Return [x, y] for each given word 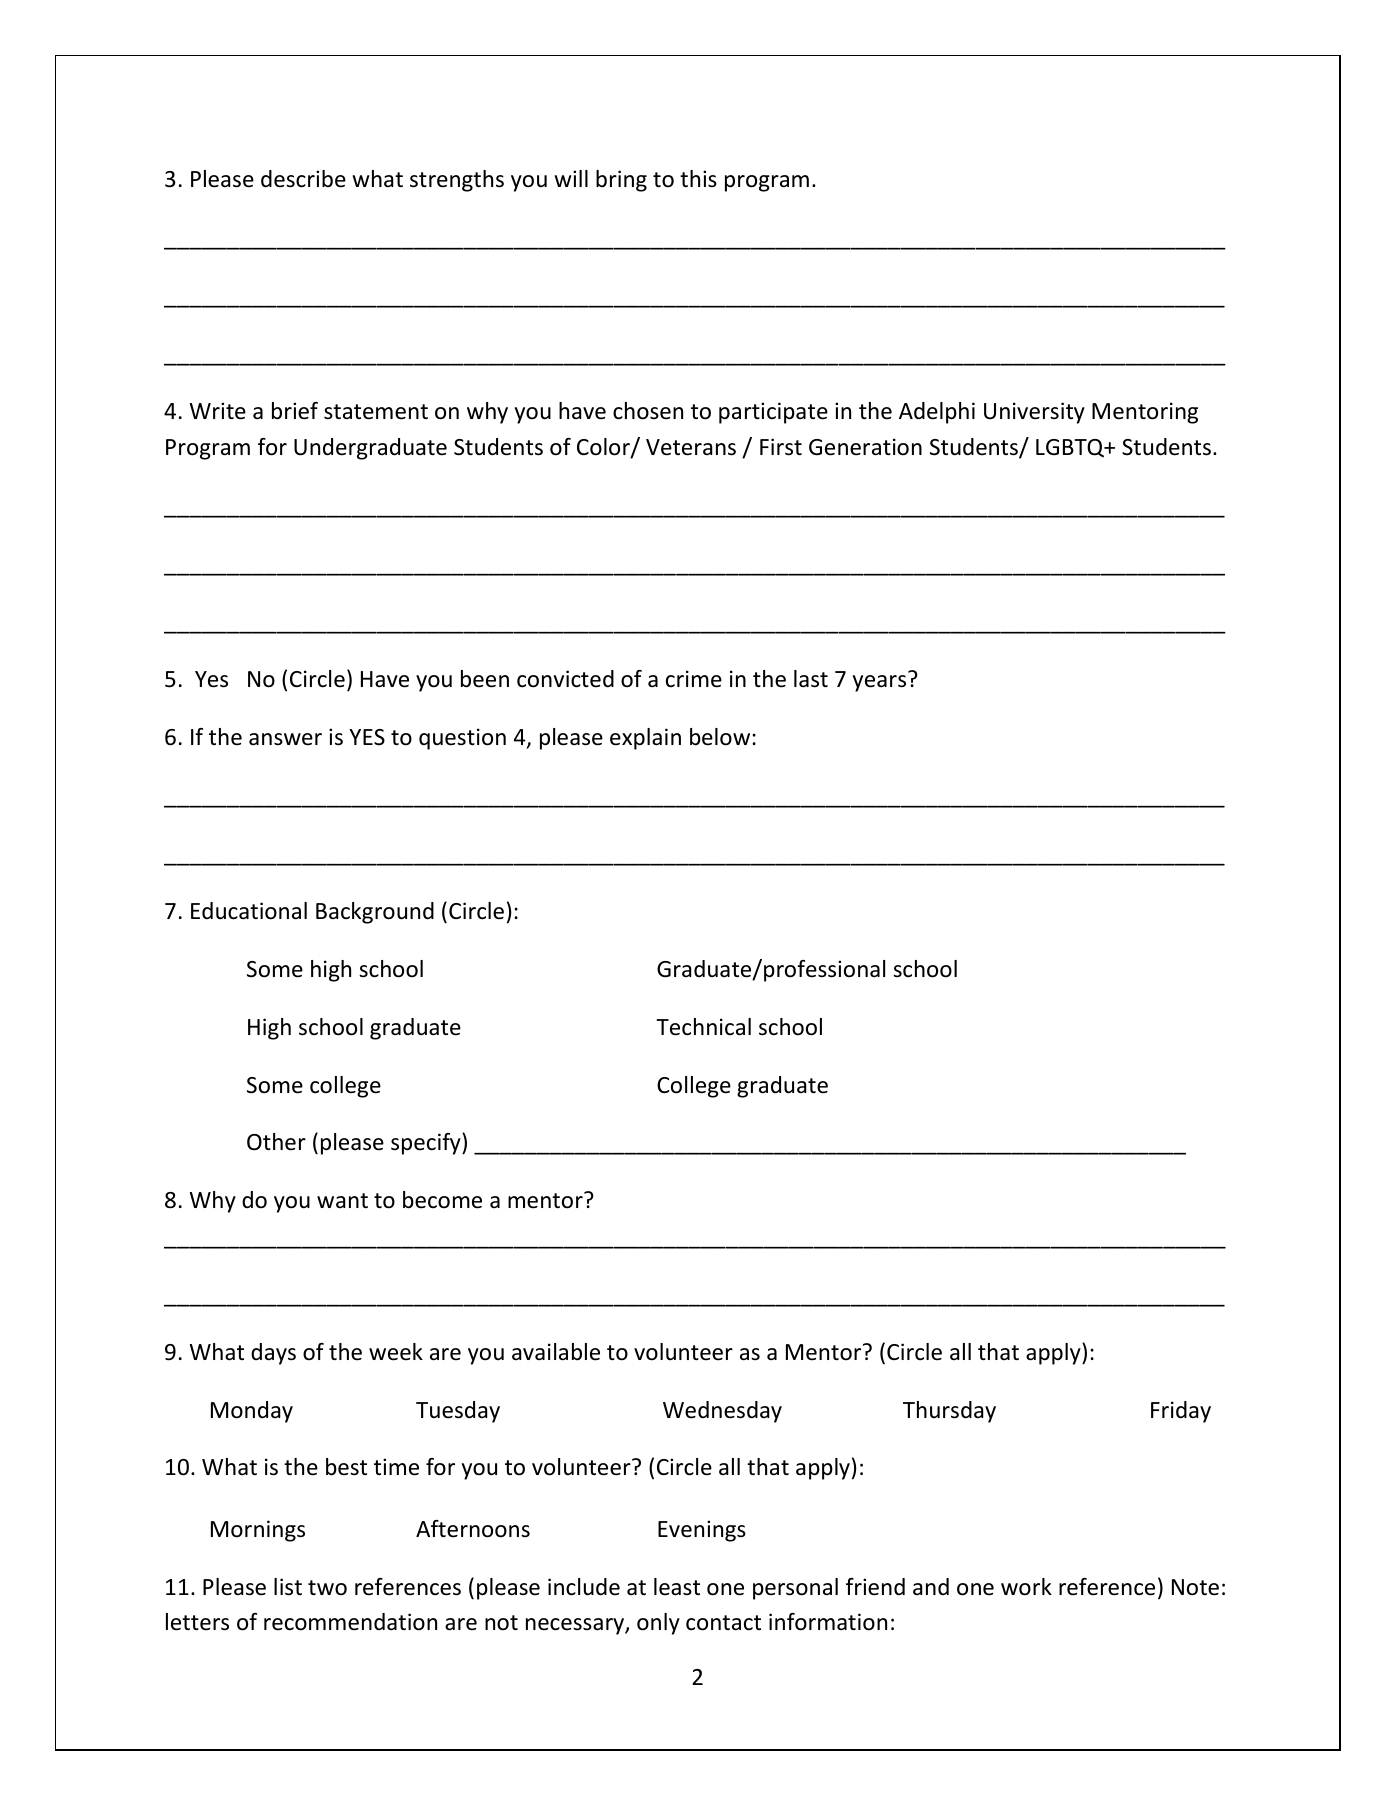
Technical [703, 1027]
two [327, 1588]
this [698, 179]
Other [276, 1142]
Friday [1181, 1412]
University [1034, 413]
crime [694, 679]
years [879, 683]
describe [303, 179]
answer [285, 739]
